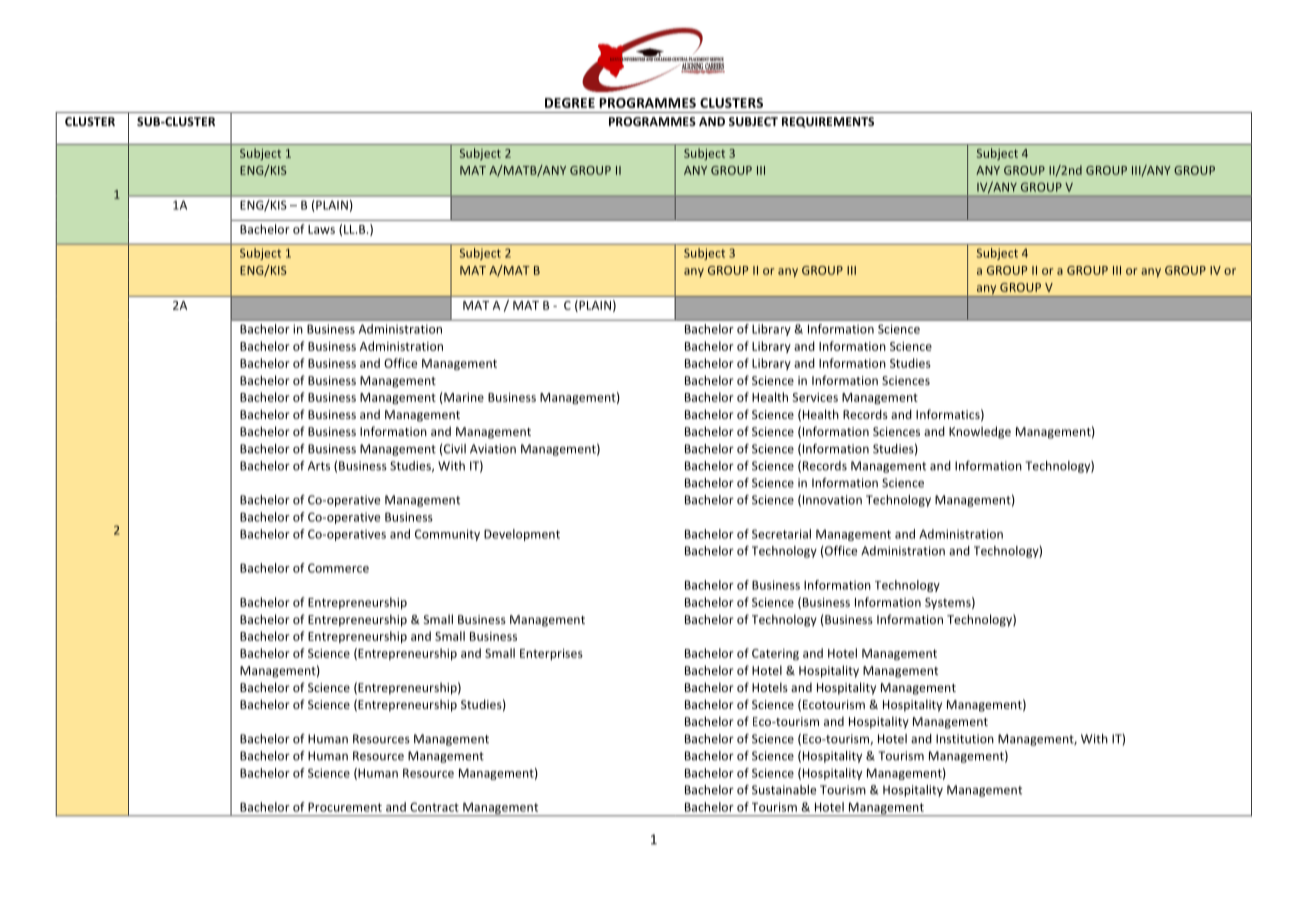  I want to click on Arts, so click(319, 466).
